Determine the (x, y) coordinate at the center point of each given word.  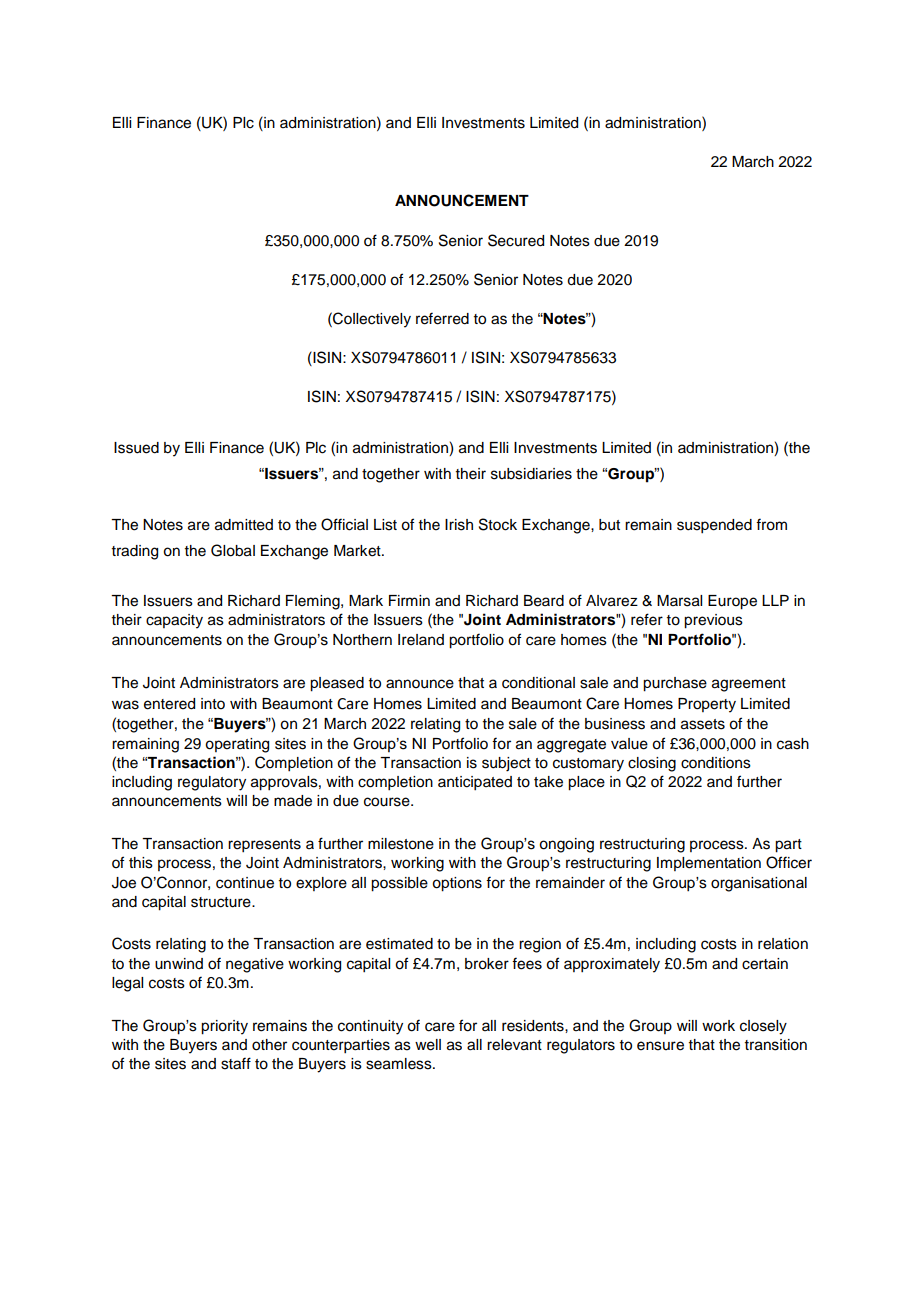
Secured (516, 240)
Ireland (421, 640)
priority (224, 1027)
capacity (174, 621)
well (428, 1045)
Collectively (371, 320)
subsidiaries (531, 474)
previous (713, 621)
